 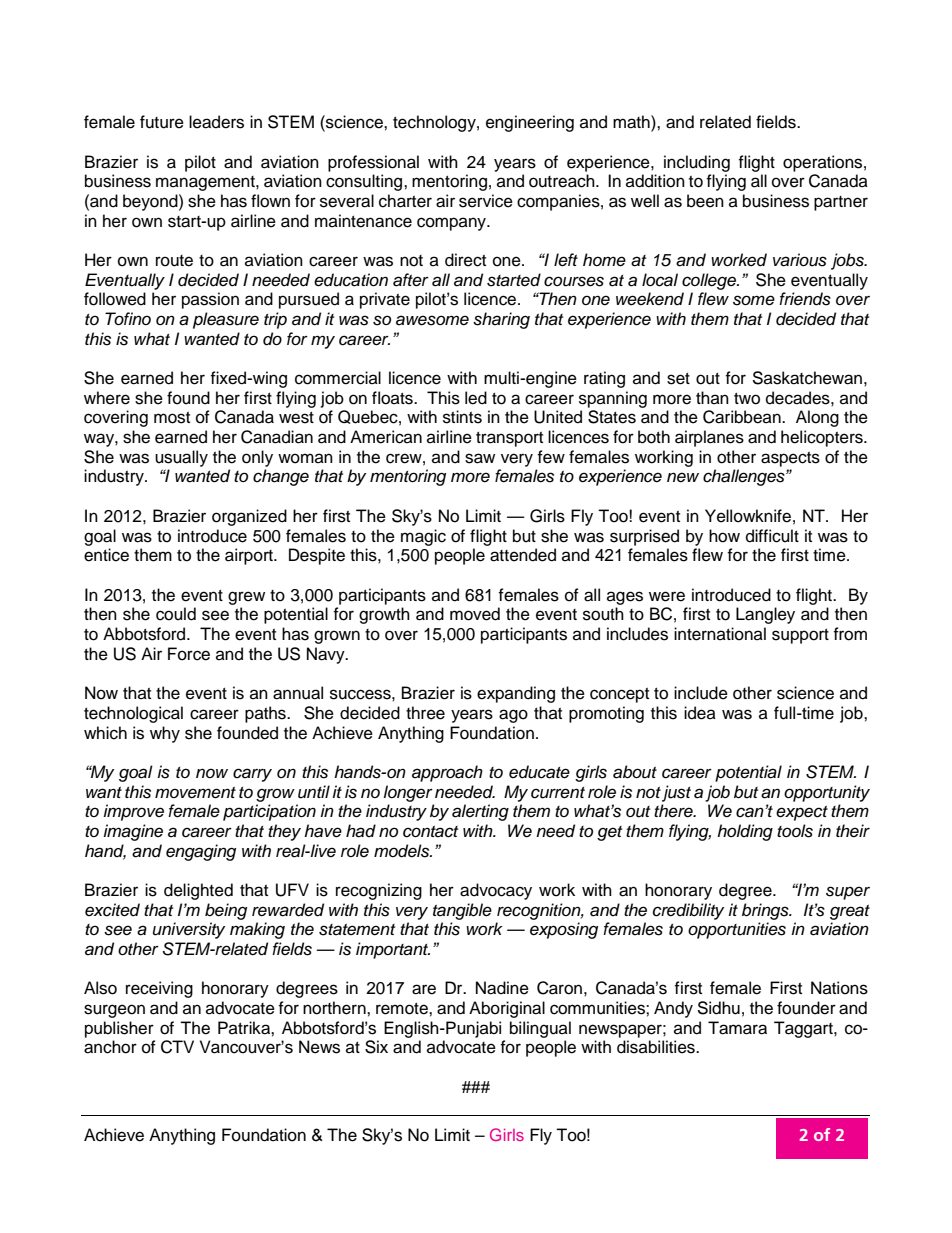 What do you see at coordinates (697, 163) in the screenshot?
I see `including` at bounding box center [697, 163].
